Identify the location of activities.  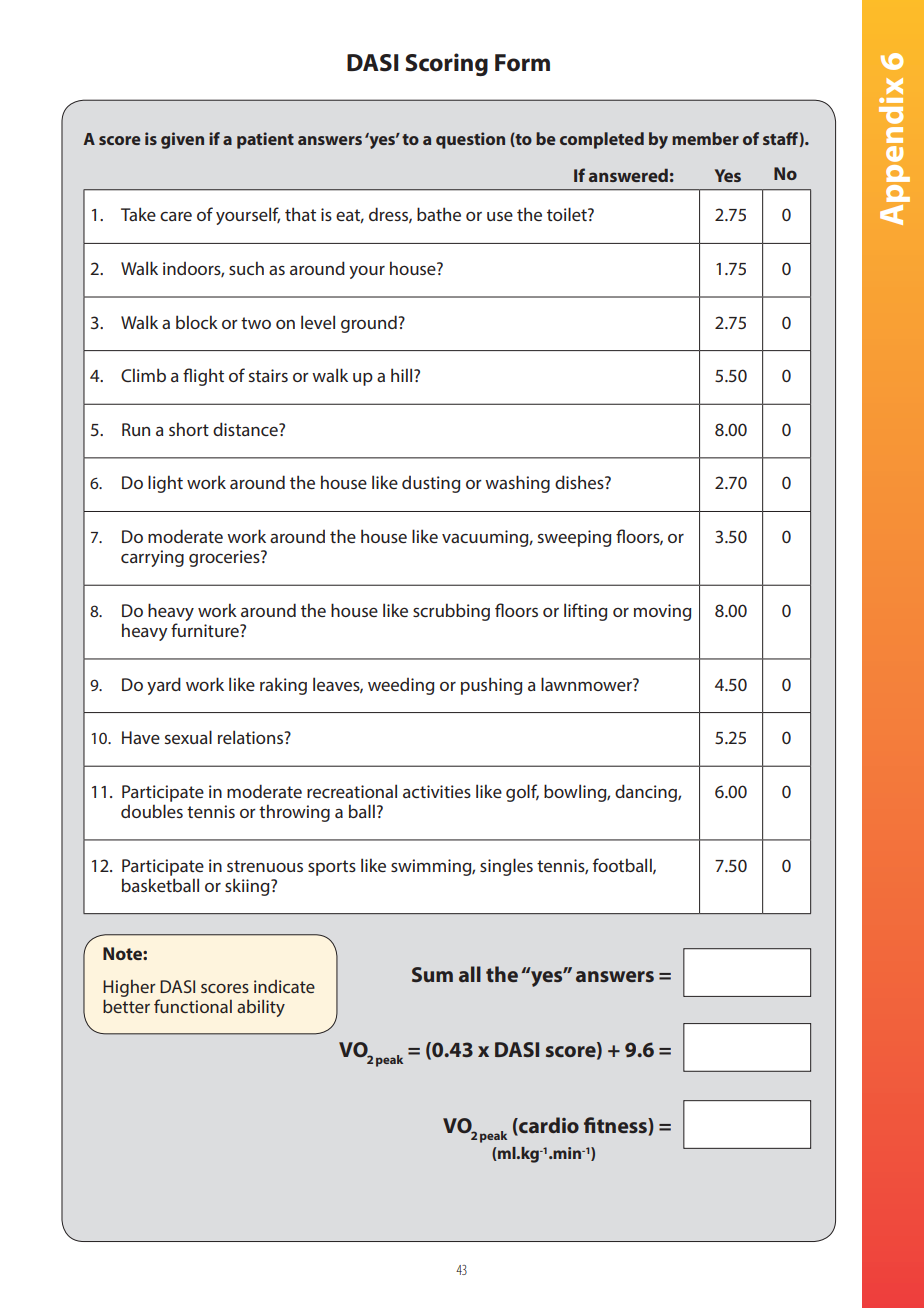
(437, 791).
